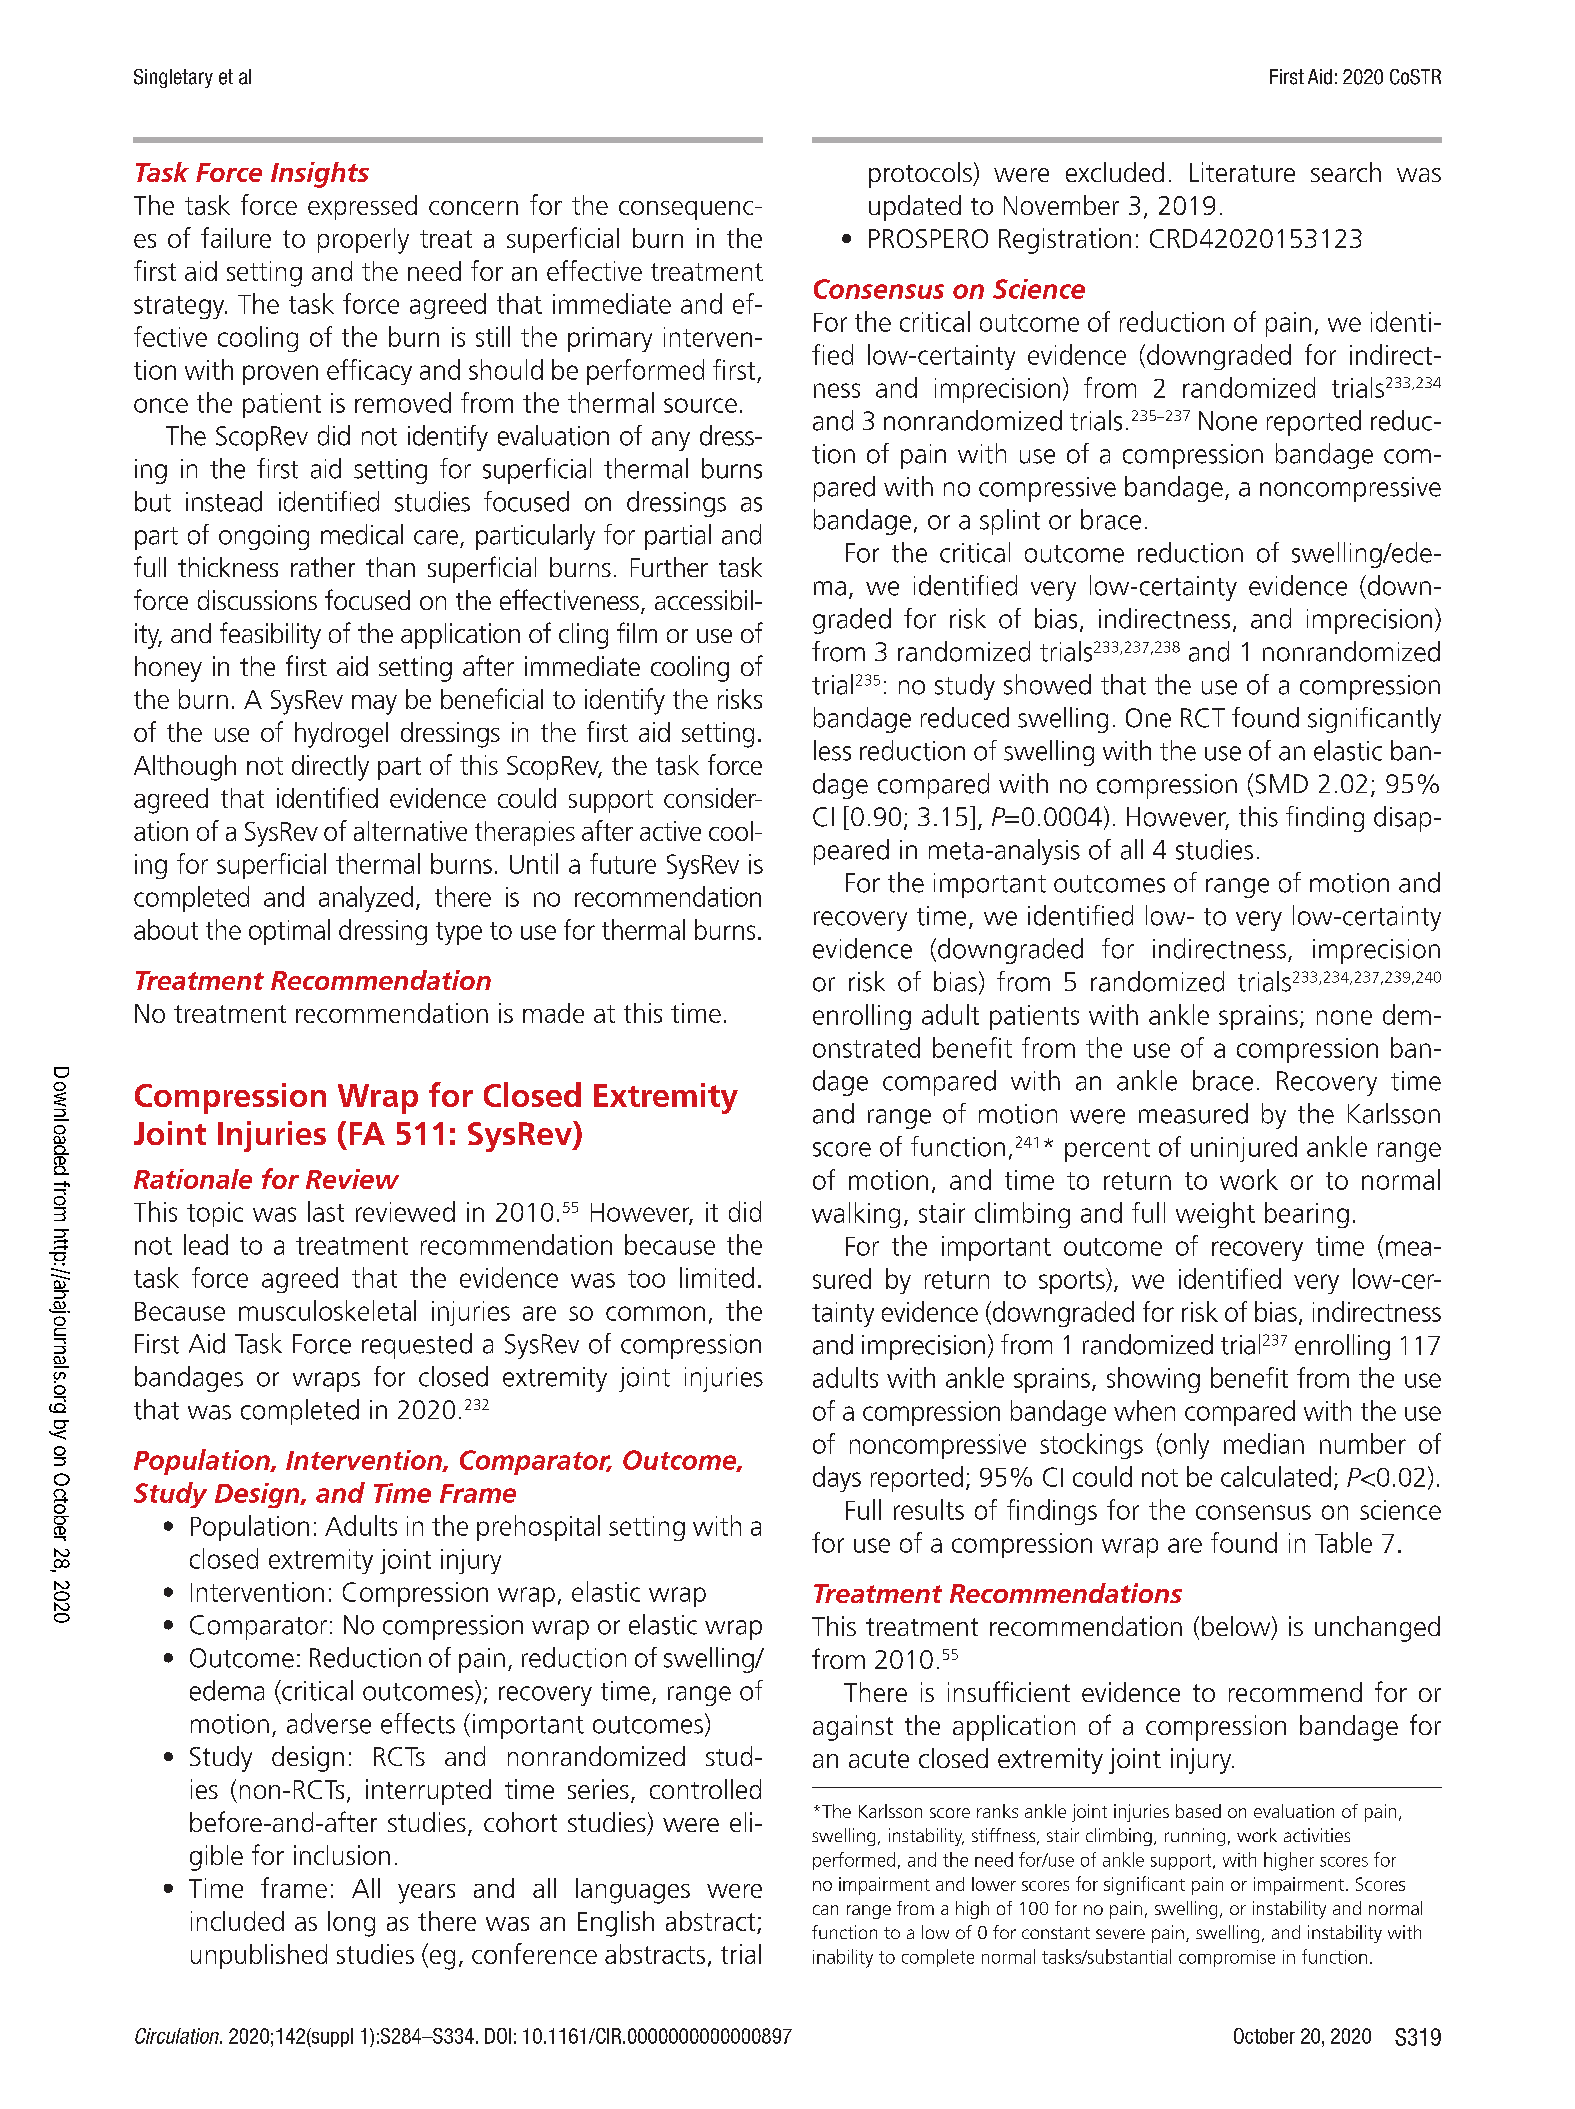  What do you see at coordinates (236, 237) in the screenshot?
I see `failure` at bounding box center [236, 237].
